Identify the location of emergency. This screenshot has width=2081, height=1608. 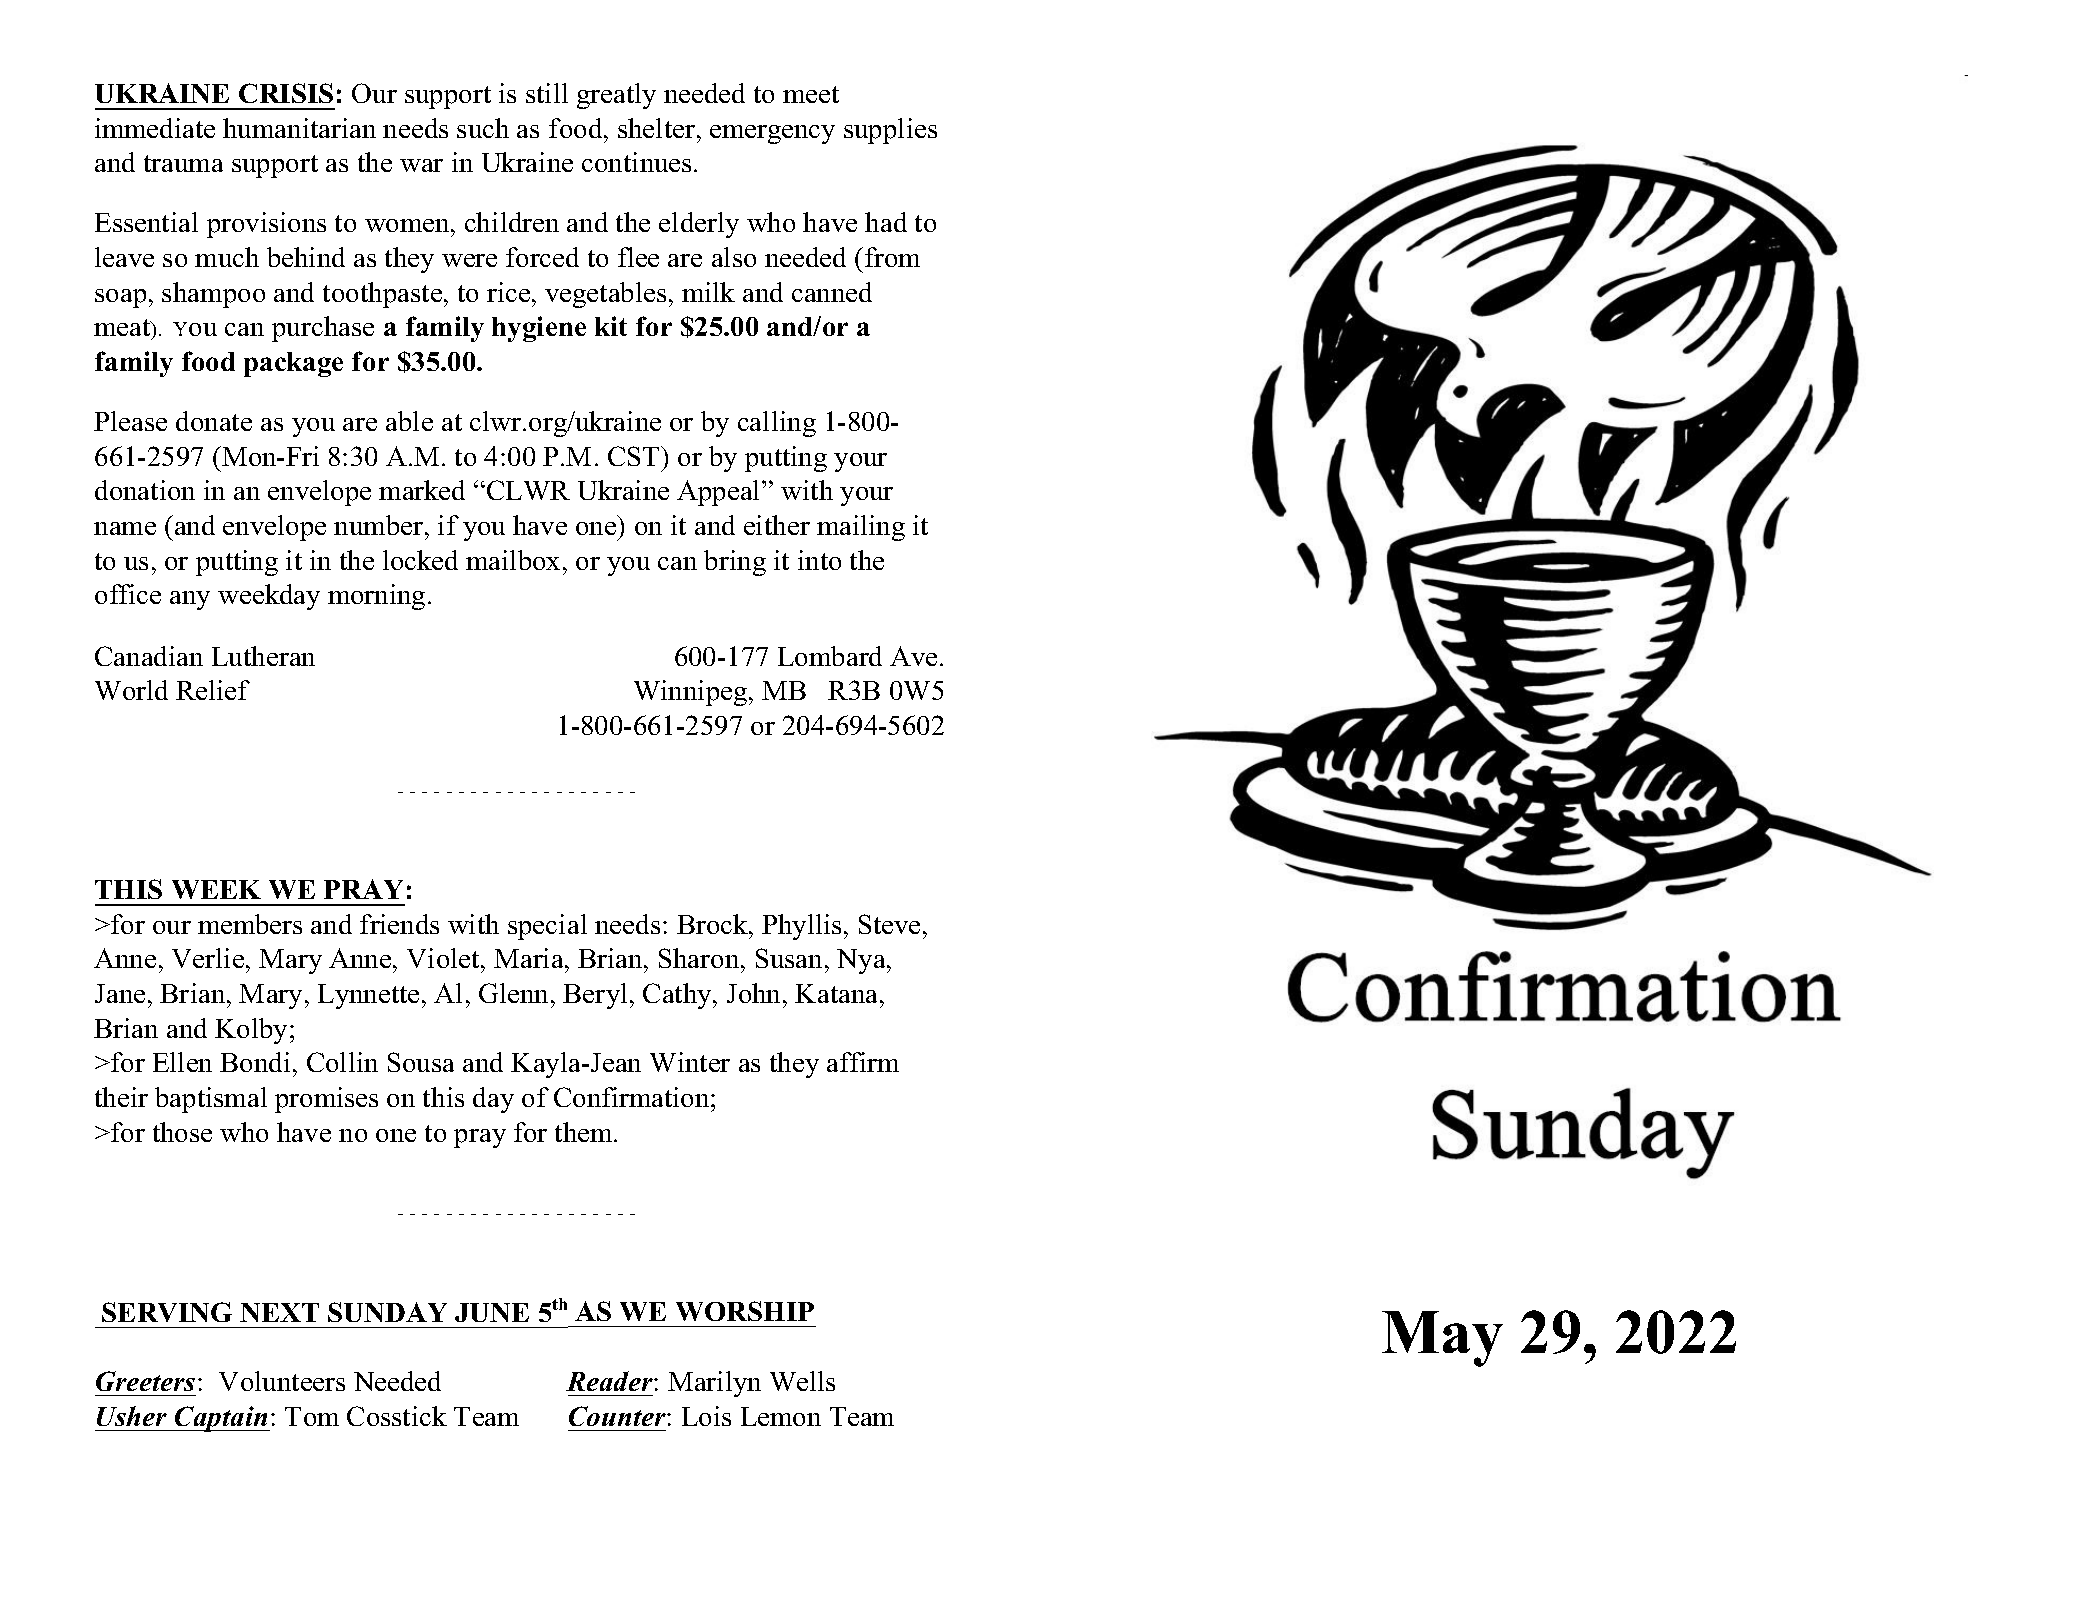
(772, 134).
